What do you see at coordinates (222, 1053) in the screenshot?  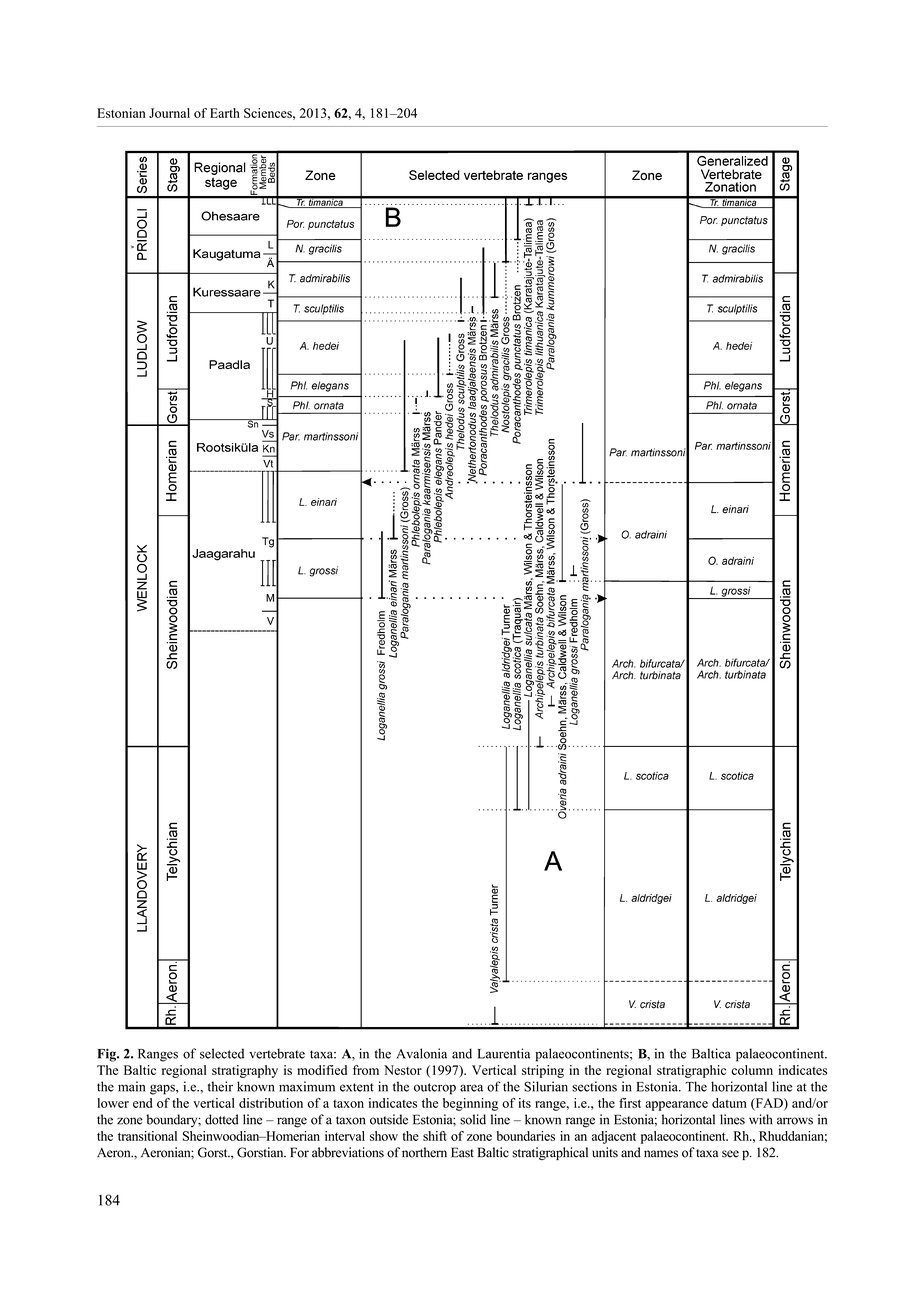 I see `selected` at bounding box center [222, 1053].
